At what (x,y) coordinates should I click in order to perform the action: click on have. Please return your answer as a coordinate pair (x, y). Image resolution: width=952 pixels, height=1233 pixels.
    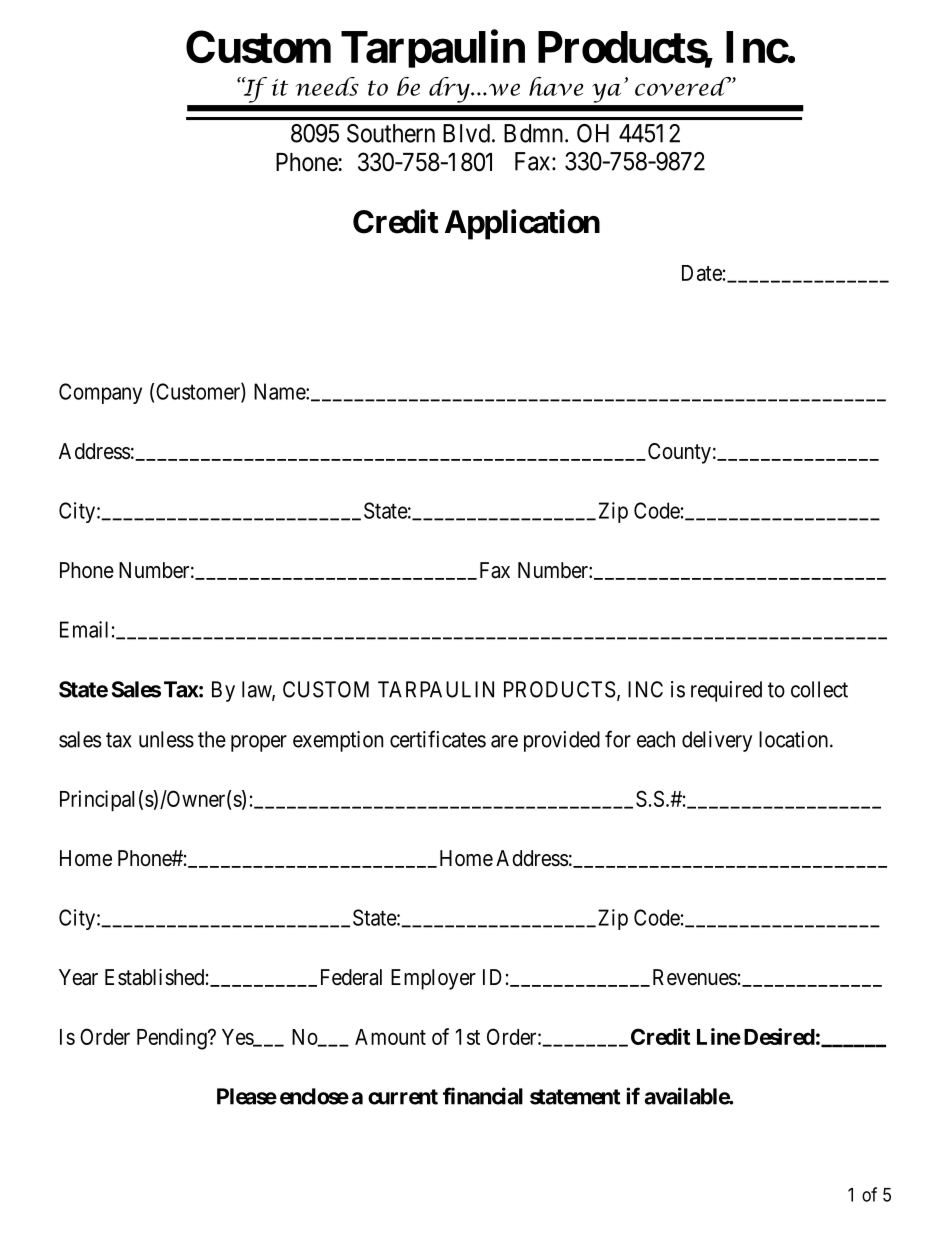
    Looking at the image, I should click on (556, 86).
